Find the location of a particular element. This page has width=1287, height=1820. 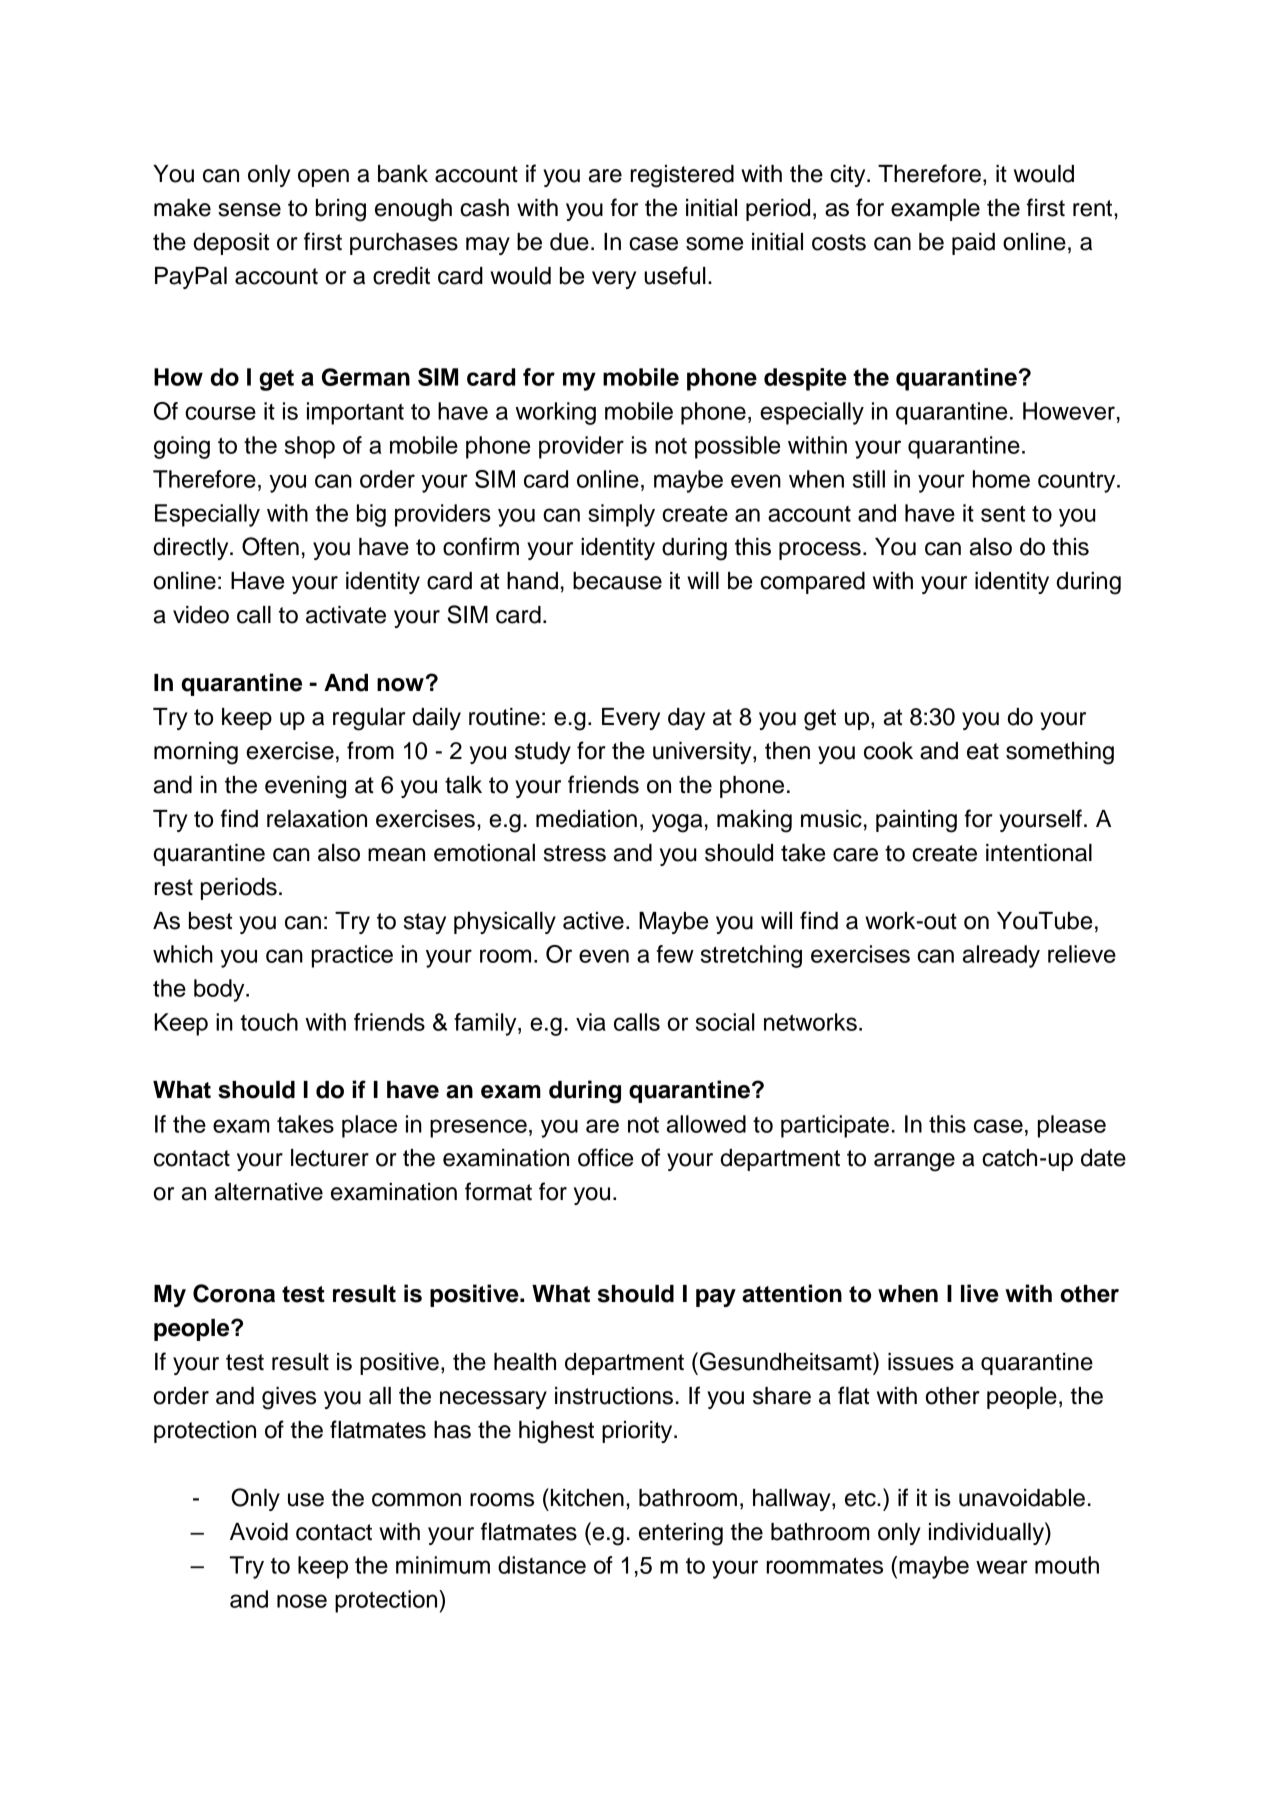

please is located at coordinates (1072, 1126).
